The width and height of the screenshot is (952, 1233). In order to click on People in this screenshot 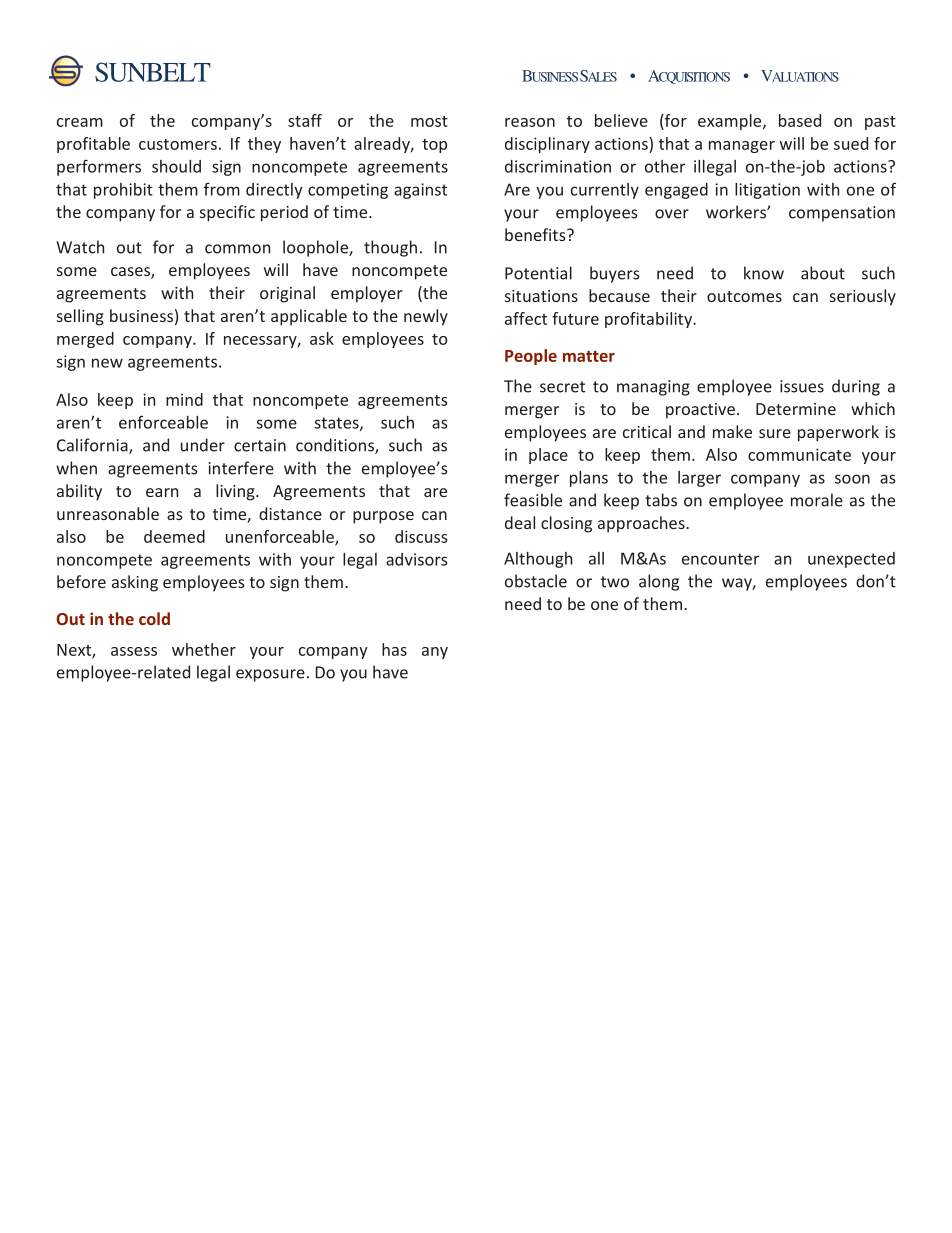, I will do `click(531, 357)`.
